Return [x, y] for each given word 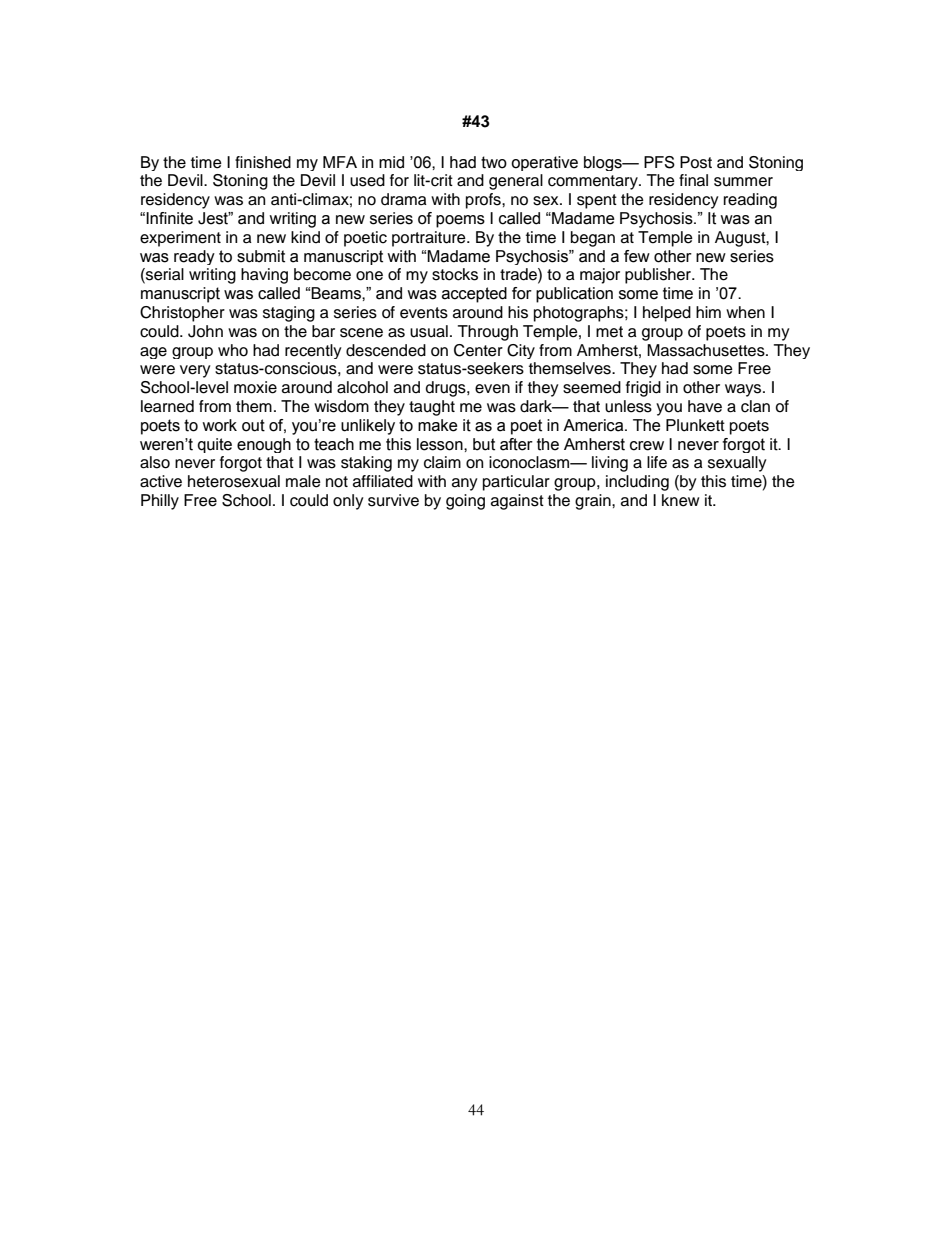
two [494, 162]
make [438, 425]
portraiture [430, 239]
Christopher [182, 314]
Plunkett [695, 425]
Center [478, 350]
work [219, 425]
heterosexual [234, 481]
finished [263, 162]
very [195, 371]
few [637, 256]
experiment [180, 239]
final [693, 180]
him [708, 312]
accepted [474, 295]
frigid [643, 389]
